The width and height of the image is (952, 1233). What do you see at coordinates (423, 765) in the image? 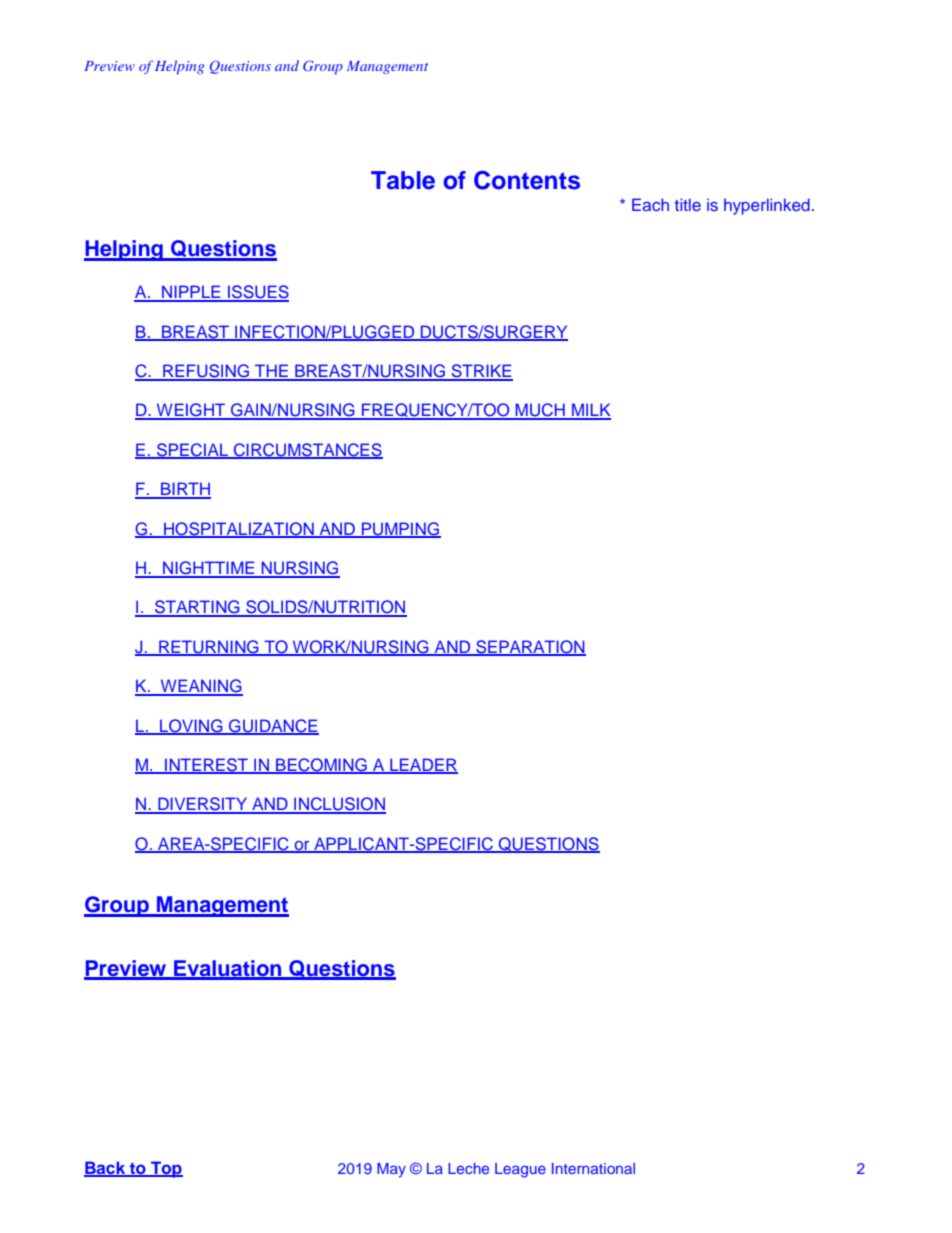
I see `LEADER` at bounding box center [423, 765].
